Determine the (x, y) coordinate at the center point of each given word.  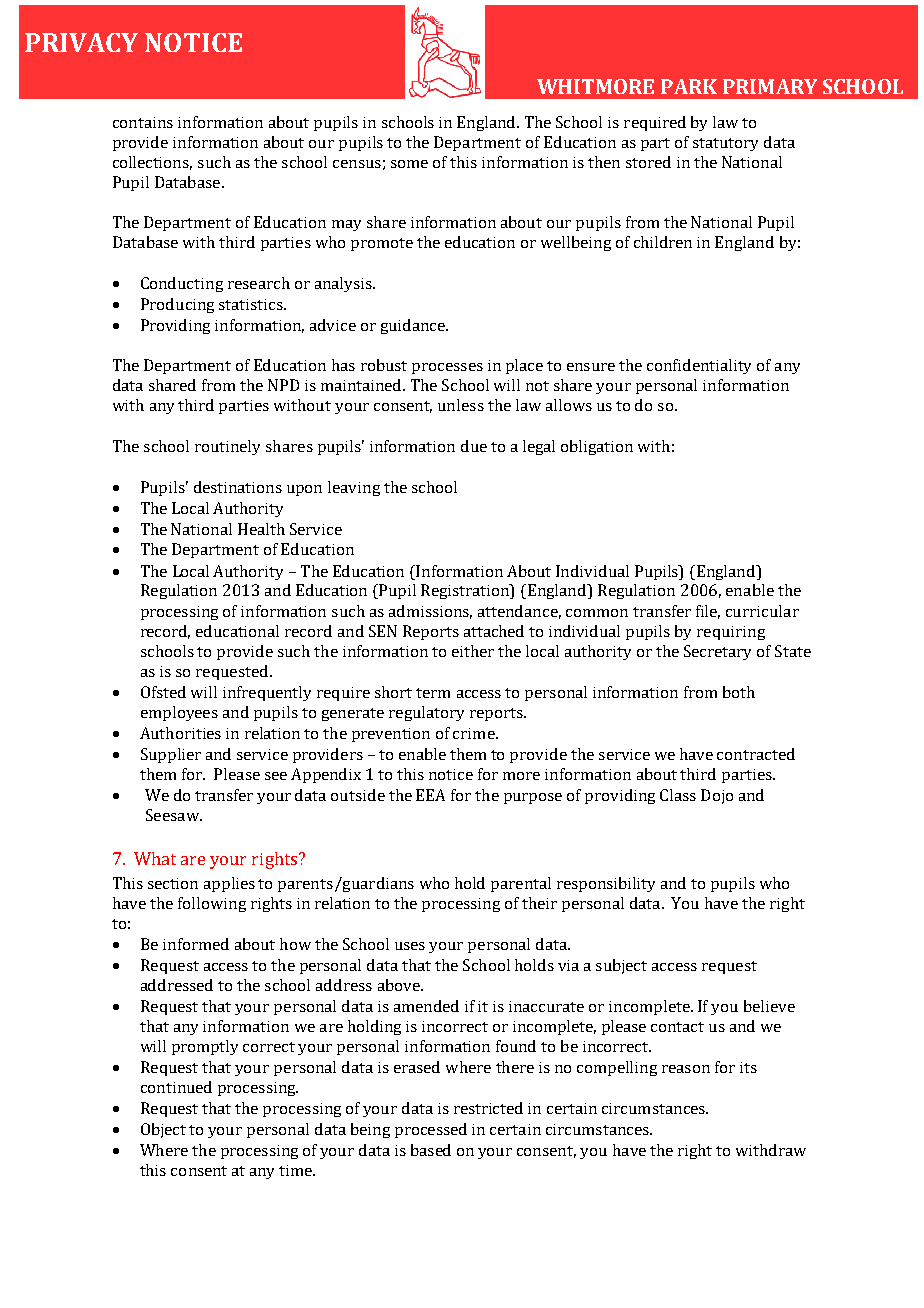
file (708, 612)
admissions (430, 612)
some (409, 164)
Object (163, 1130)
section (173, 883)
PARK (689, 86)
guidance (414, 326)
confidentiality (699, 366)
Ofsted (163, 692)
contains (143, 122)
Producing (177, 305)
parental (521, 884)
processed (431, 1130)
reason (686, 1069)
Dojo (717, 796)
